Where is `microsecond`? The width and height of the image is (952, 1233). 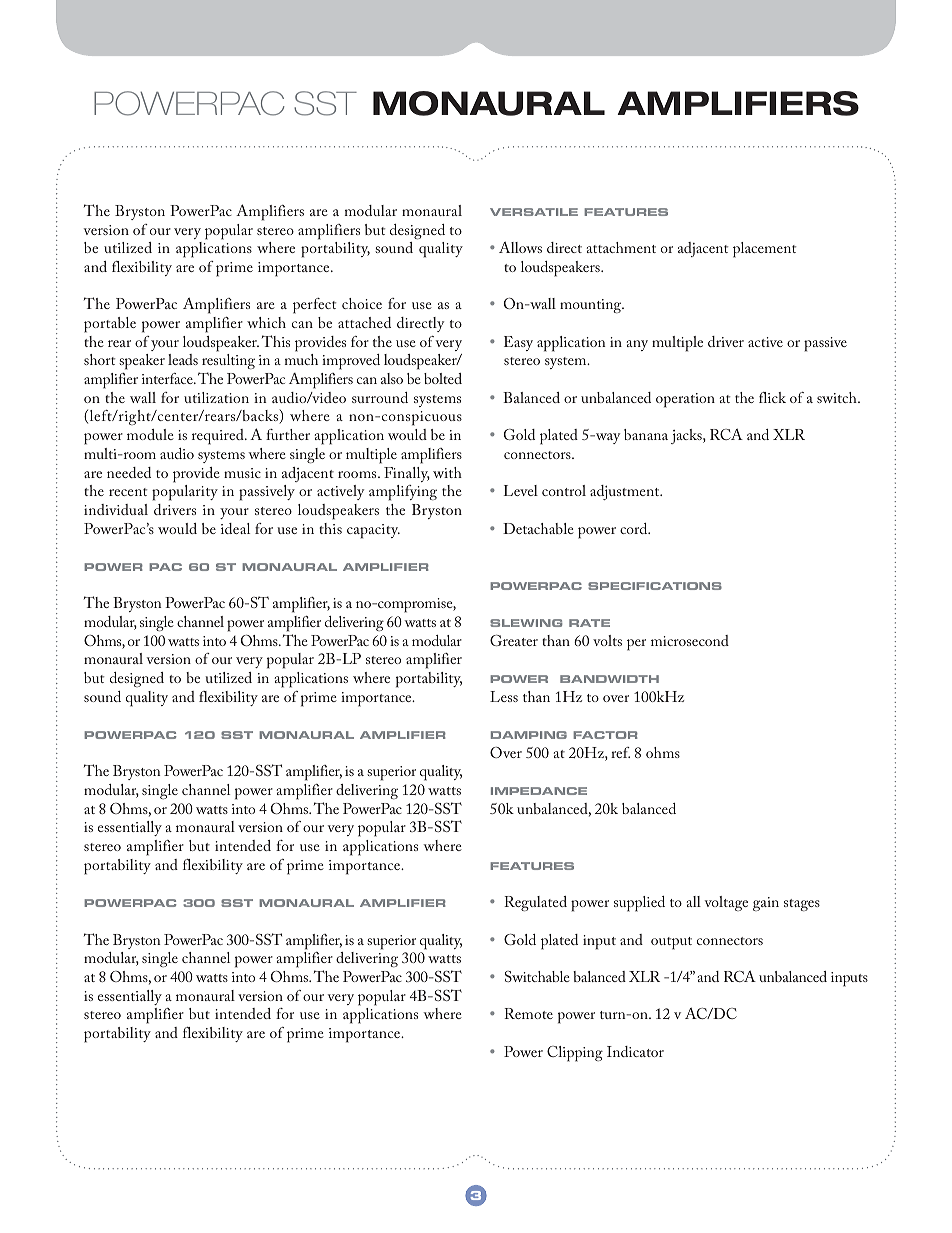 microsecond is located at coordinates (690, 640).
